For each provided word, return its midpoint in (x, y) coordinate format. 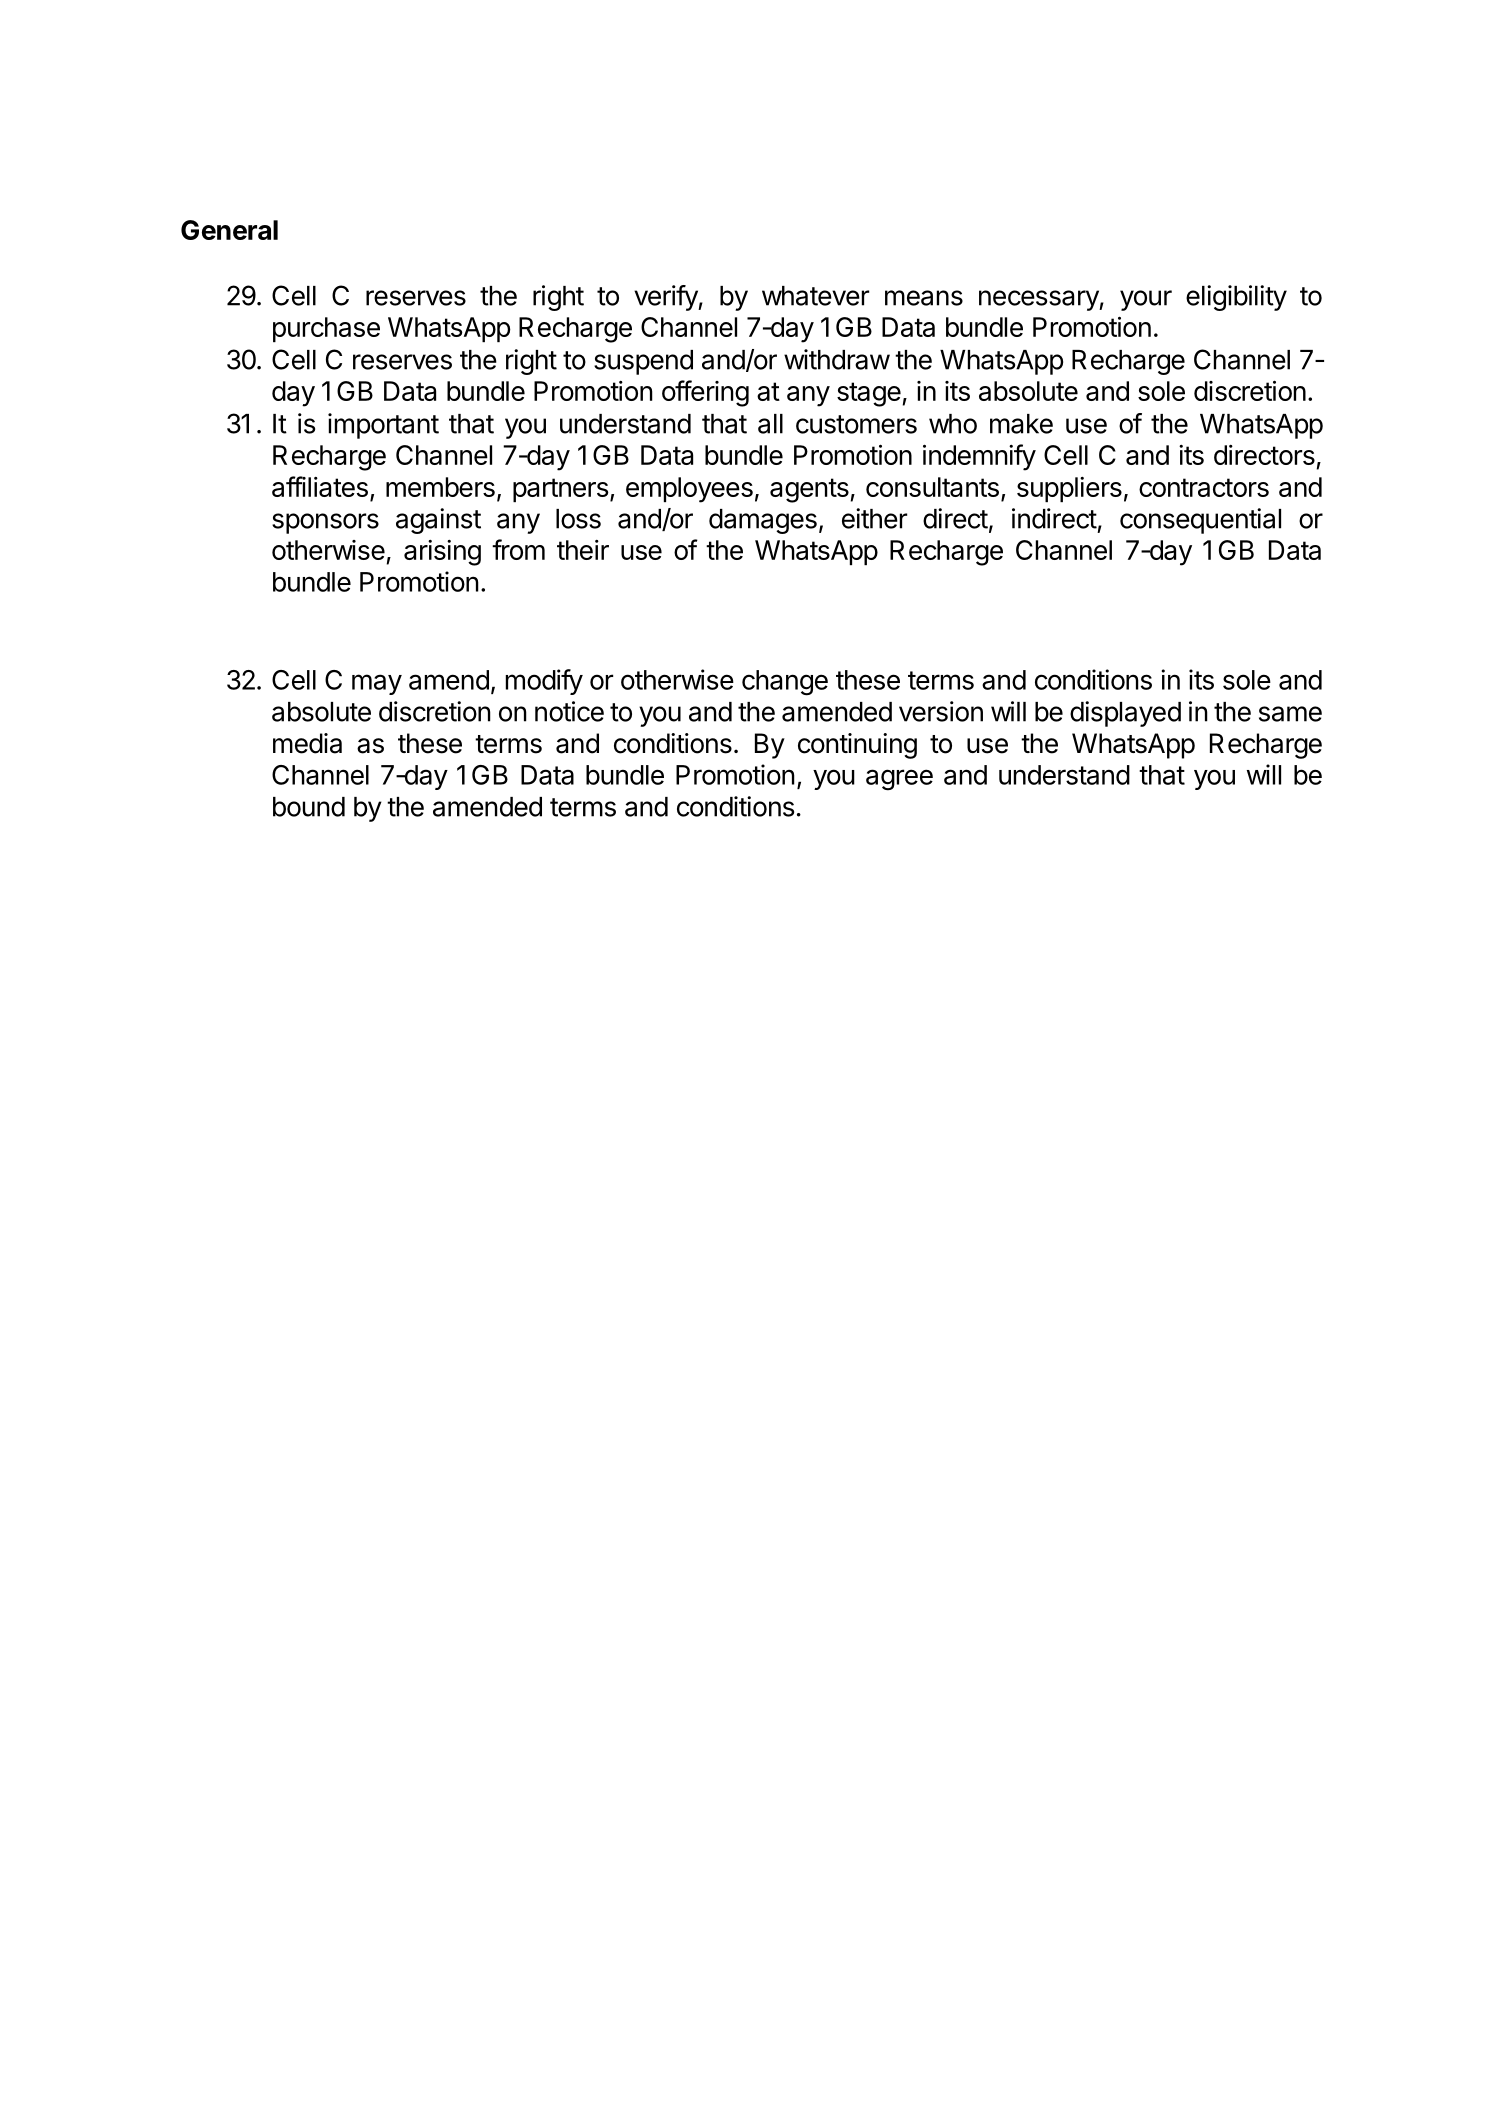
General (229, 230)
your (1146, 300)
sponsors (325, 523)
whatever (815, 296)
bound (309, 807)
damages (763, 521)
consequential (1200, 521)
